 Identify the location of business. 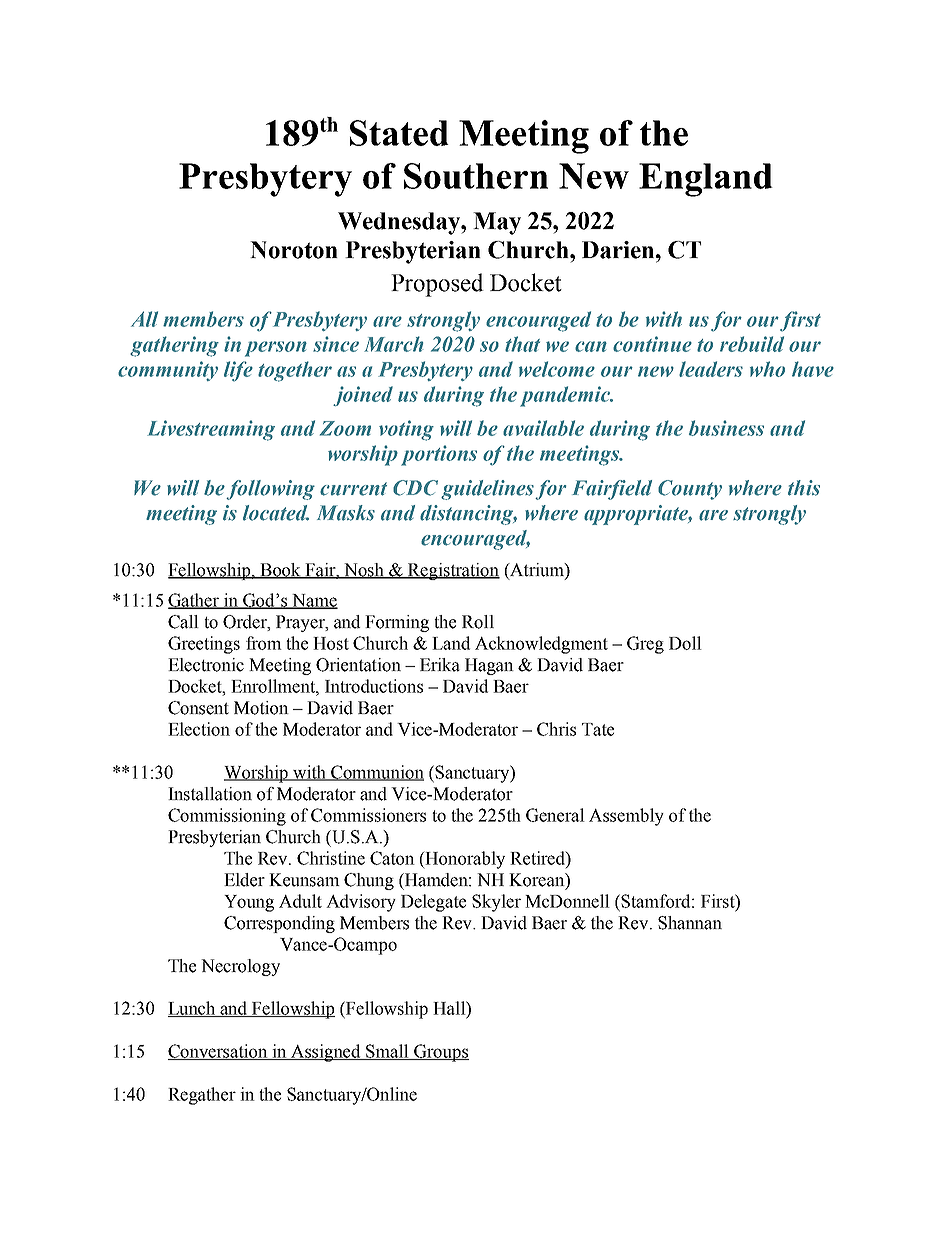
(726, 428).
